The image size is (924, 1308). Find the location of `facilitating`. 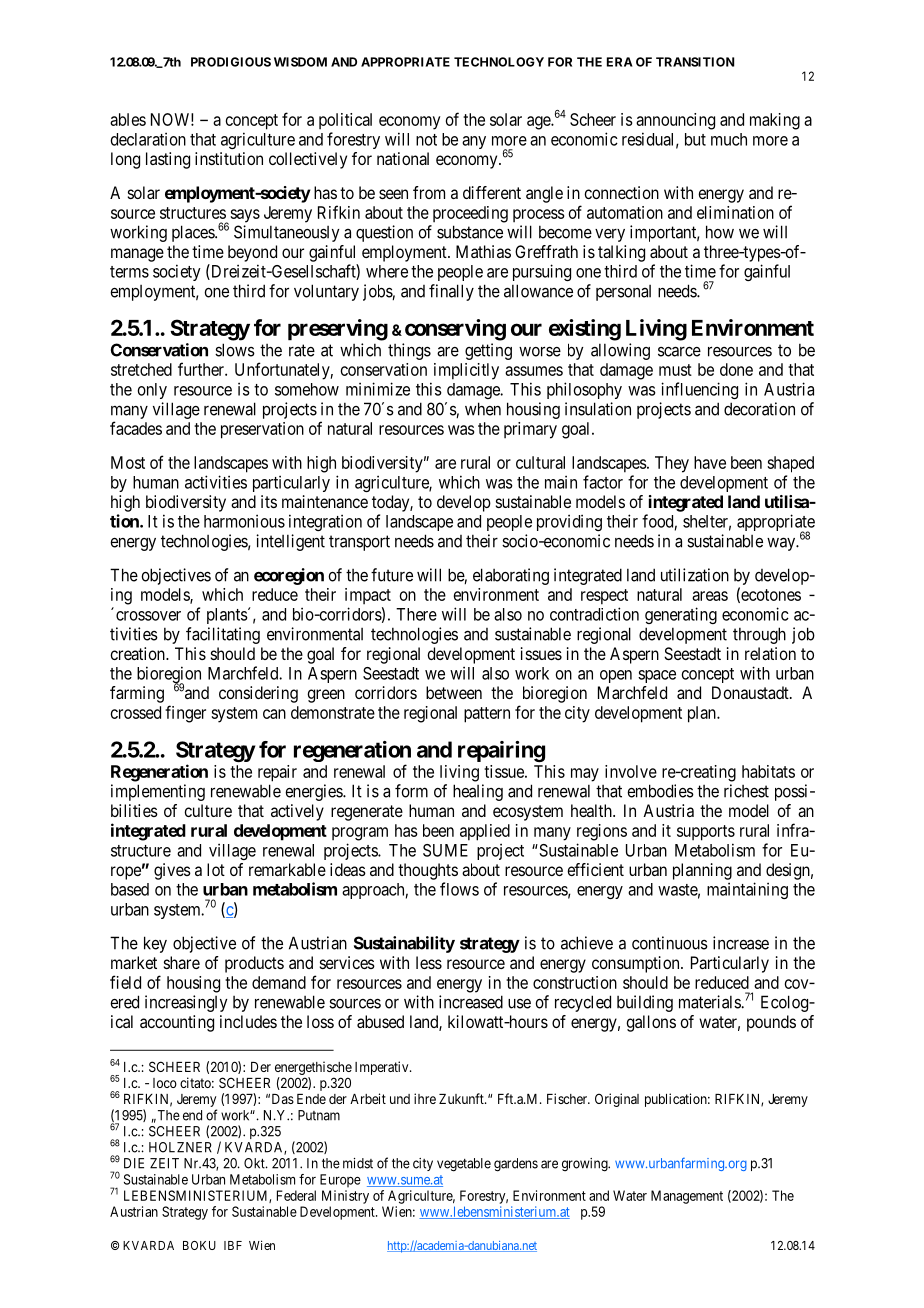

facilitating is located at coordinates (223, 635).
